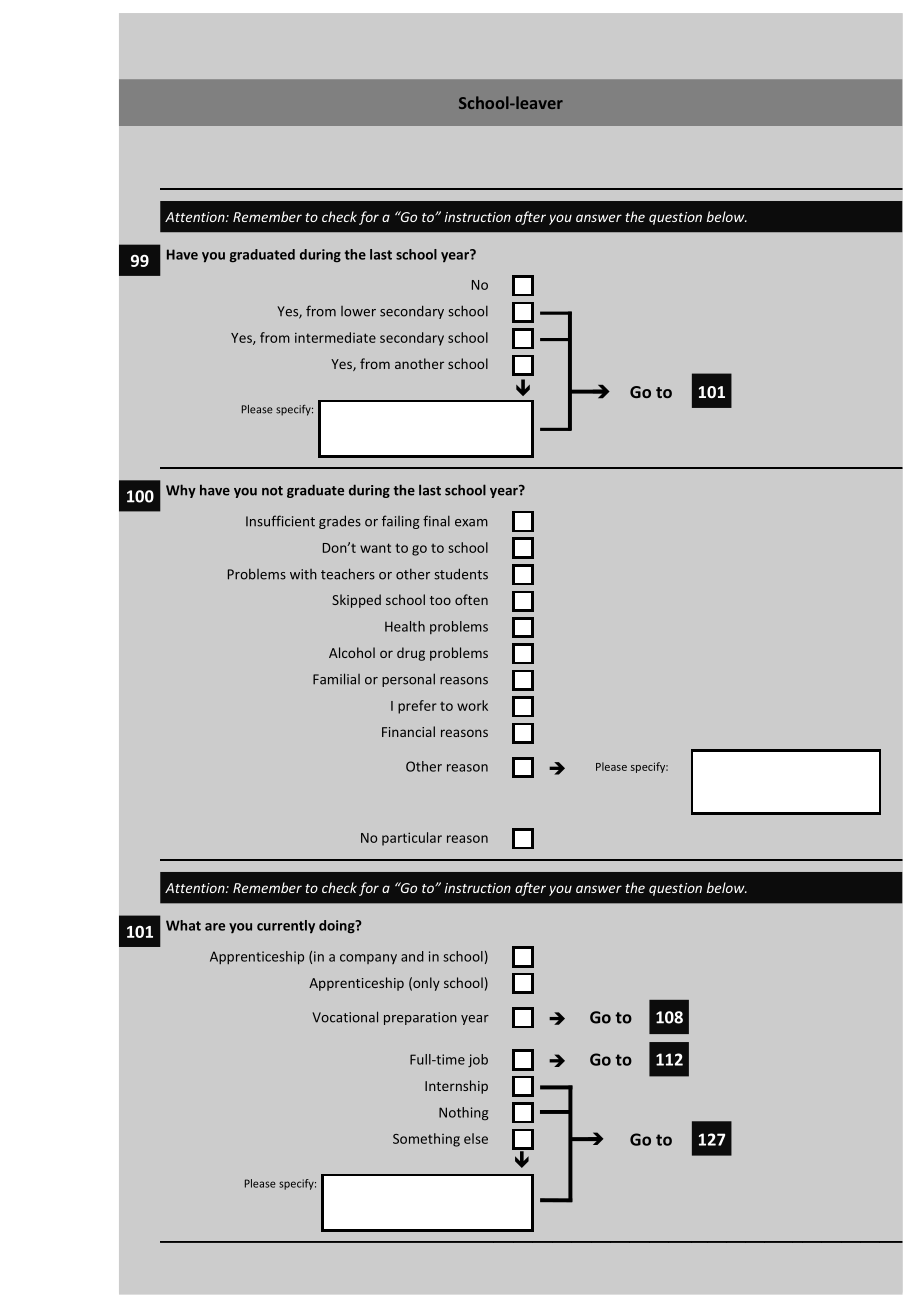 The image size is (924, 1308). What do you see at coordinates (280, 521) in the image?
I see `Insufficient` at bounding box center [280, 521].
